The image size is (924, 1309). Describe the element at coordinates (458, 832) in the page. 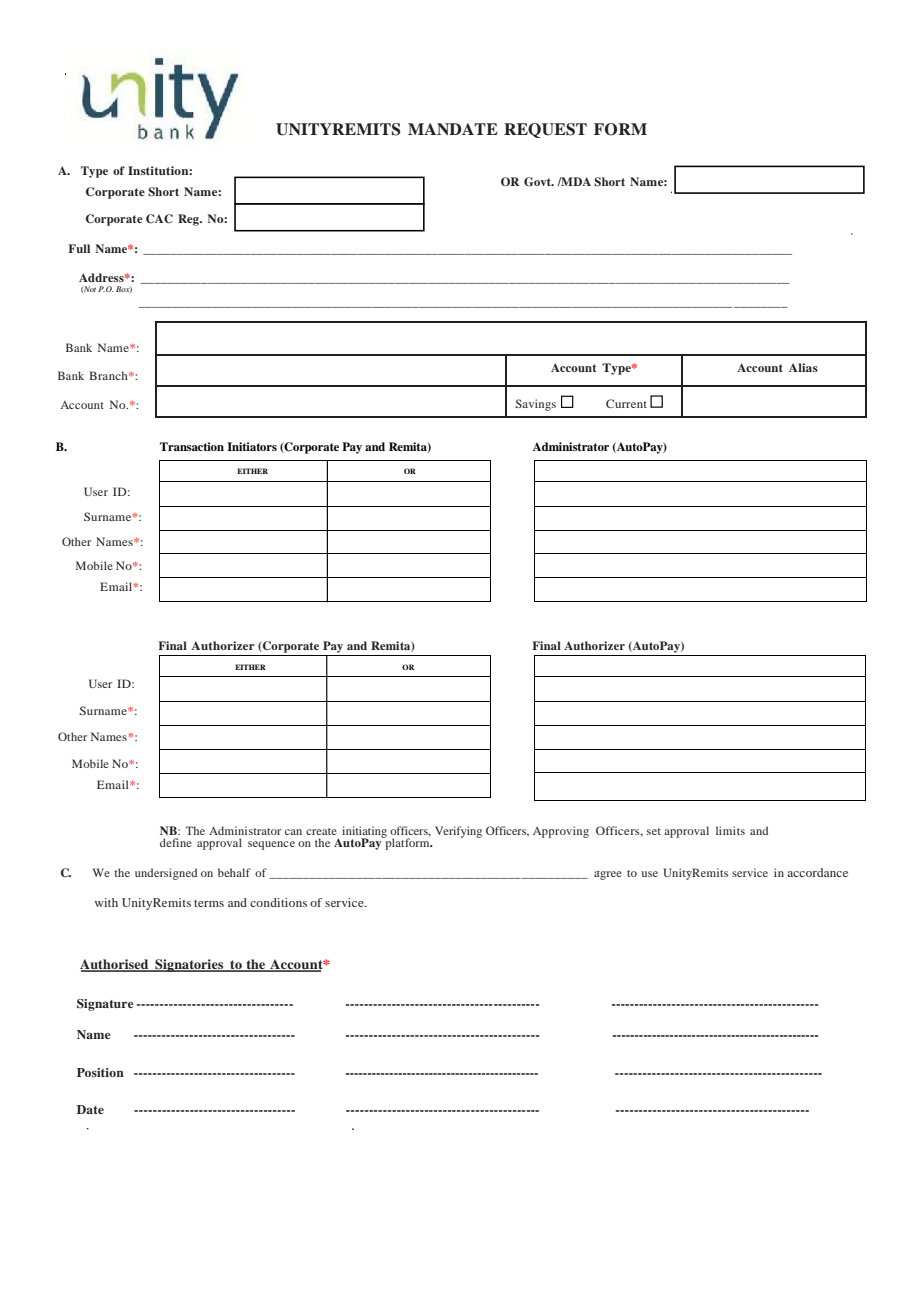

I see `Verifying` at that location.
